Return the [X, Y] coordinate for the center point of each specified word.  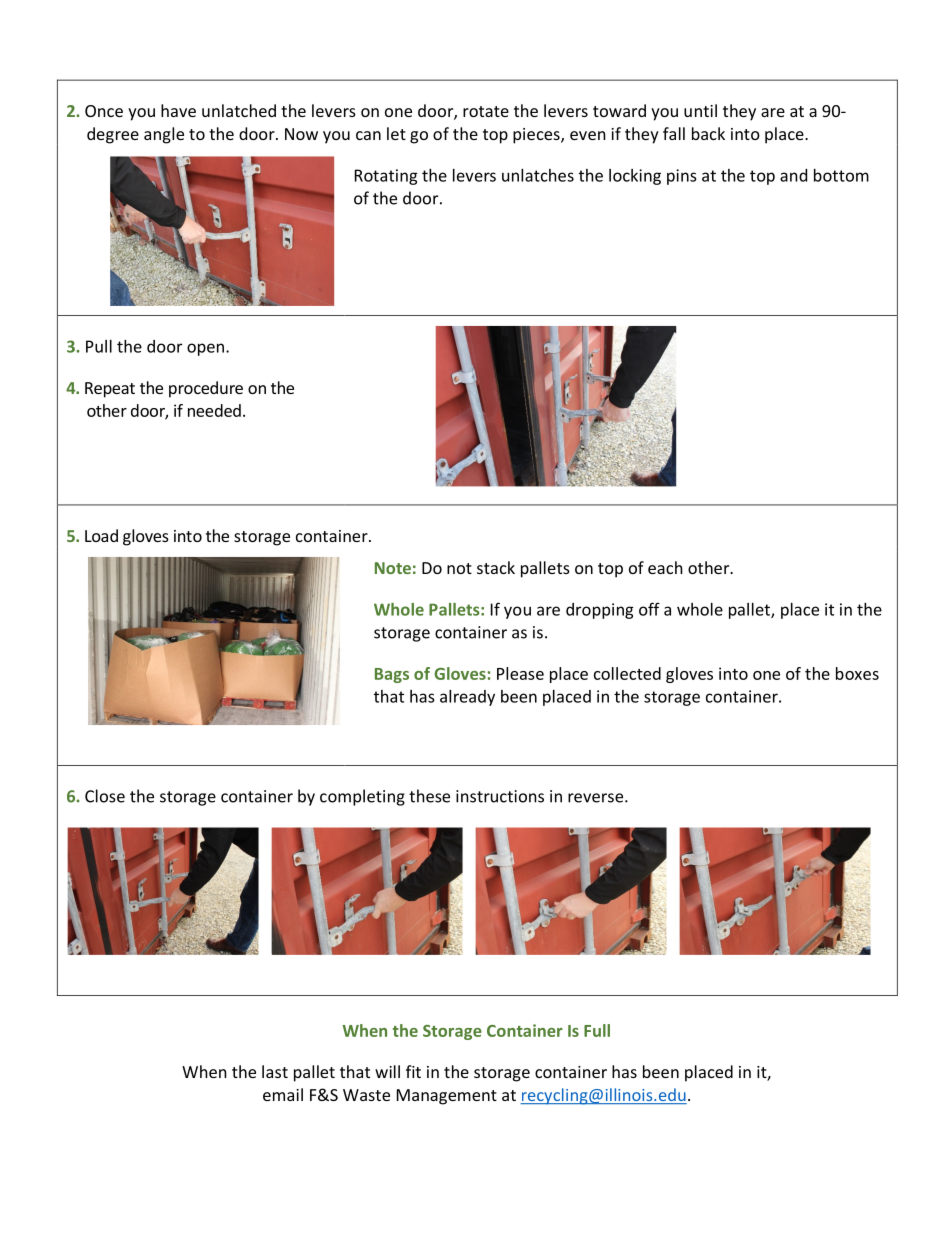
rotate [486, 111]
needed [214, 410]
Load [101, 535]
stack [496, 567]
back [708, 133]
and [793, 175]
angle [164, 135]
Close [105, 796]
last [275, 1071]
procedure [206, 389]
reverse [597, 798]
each [665, 567]
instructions [500, 796]
